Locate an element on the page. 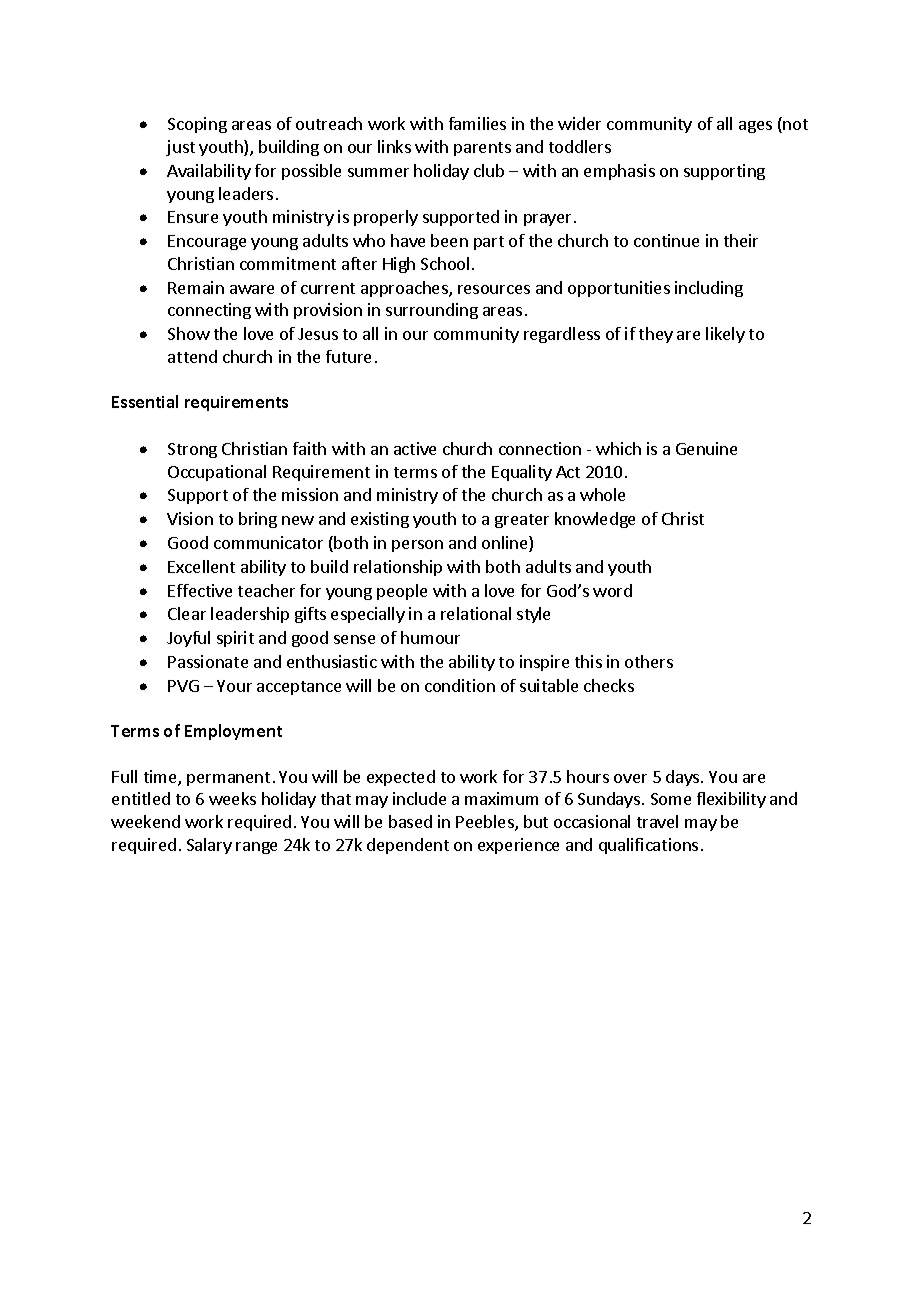  Passionate is located at coordinates (208, 661).
